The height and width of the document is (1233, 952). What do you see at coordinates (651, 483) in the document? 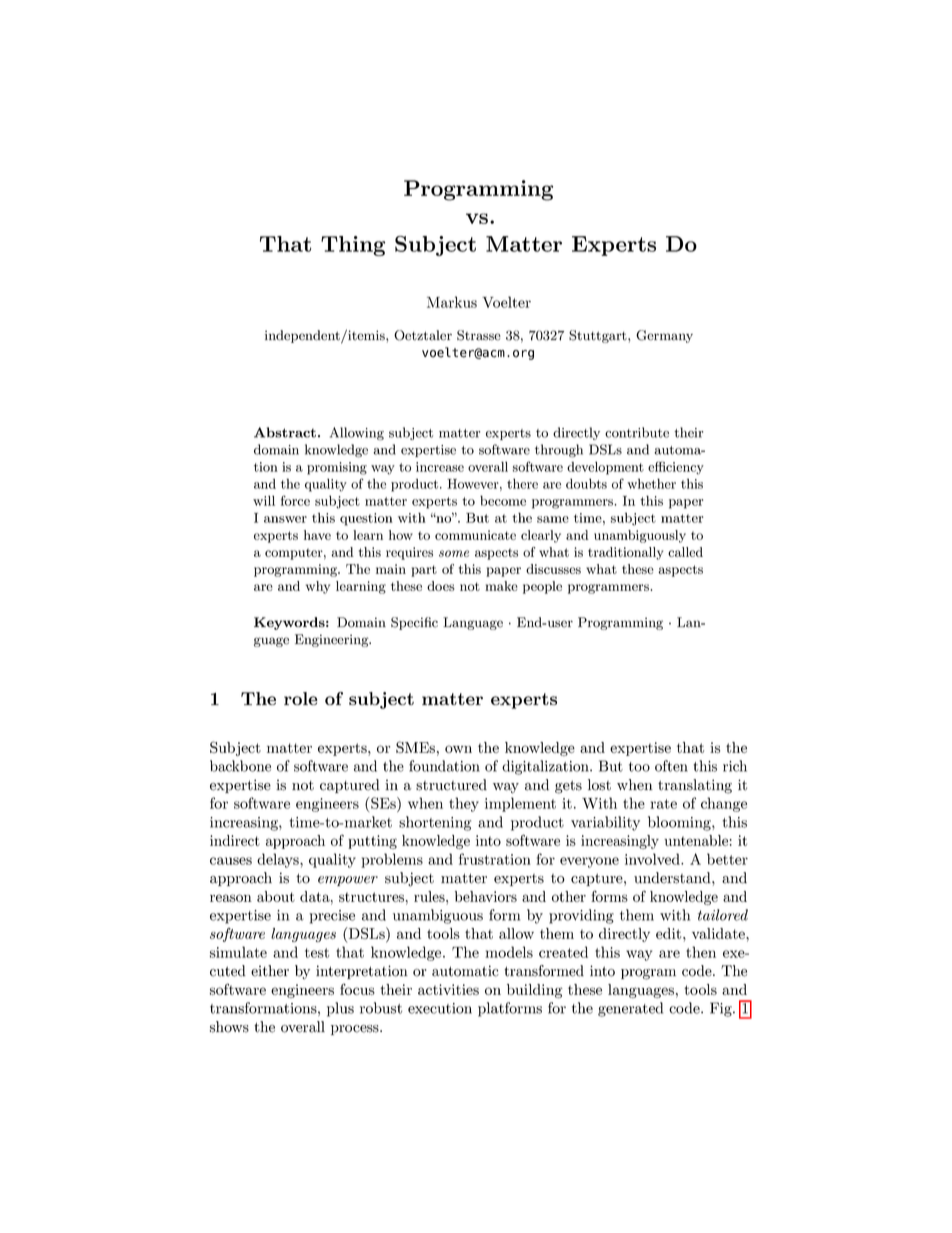
I see `whether` at bounding box center [651, 483].
